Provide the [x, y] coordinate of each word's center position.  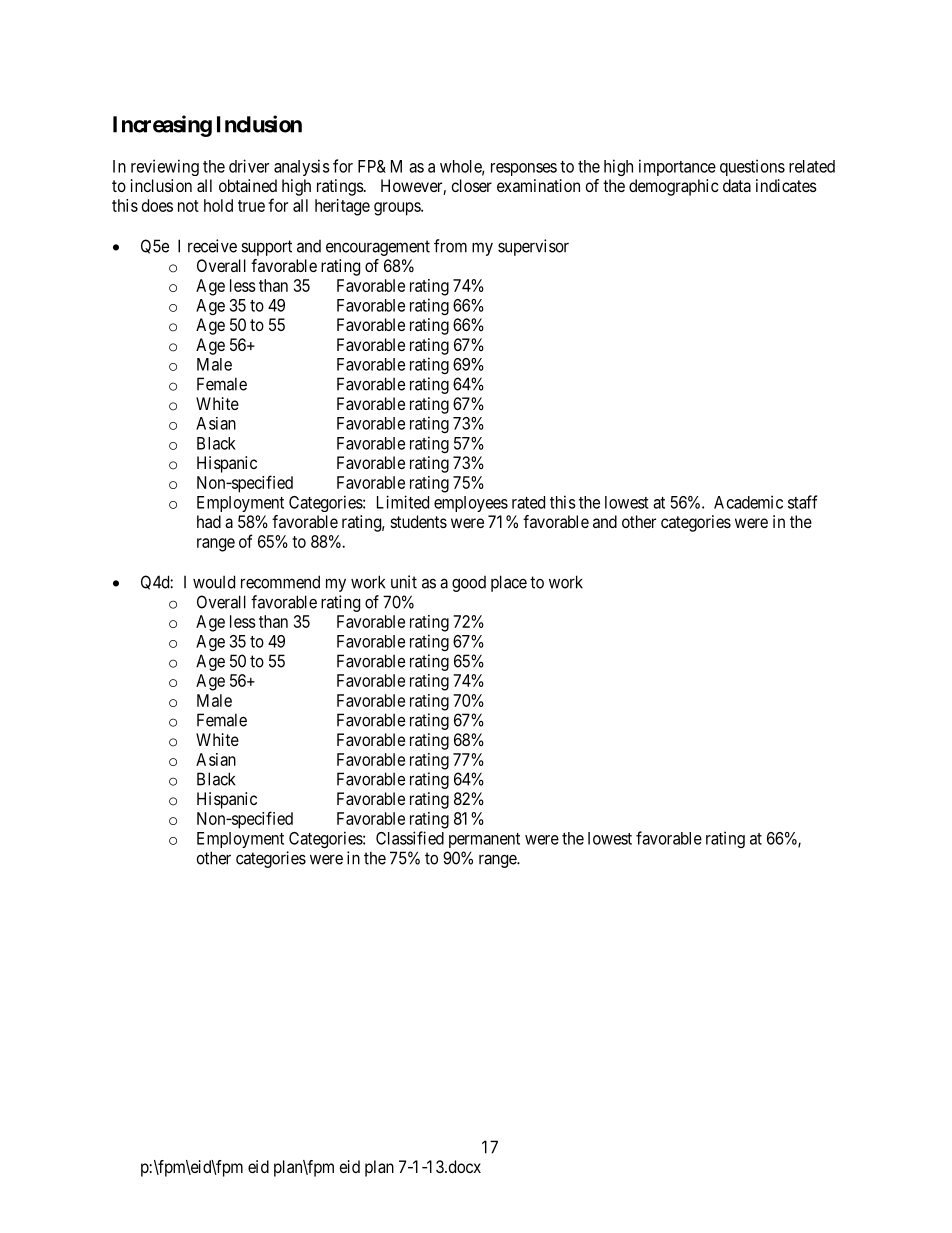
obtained [248, 185]
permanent [484, 840]
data [737, 185]
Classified [410, 838]
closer [472, 185]
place [509, 583]
